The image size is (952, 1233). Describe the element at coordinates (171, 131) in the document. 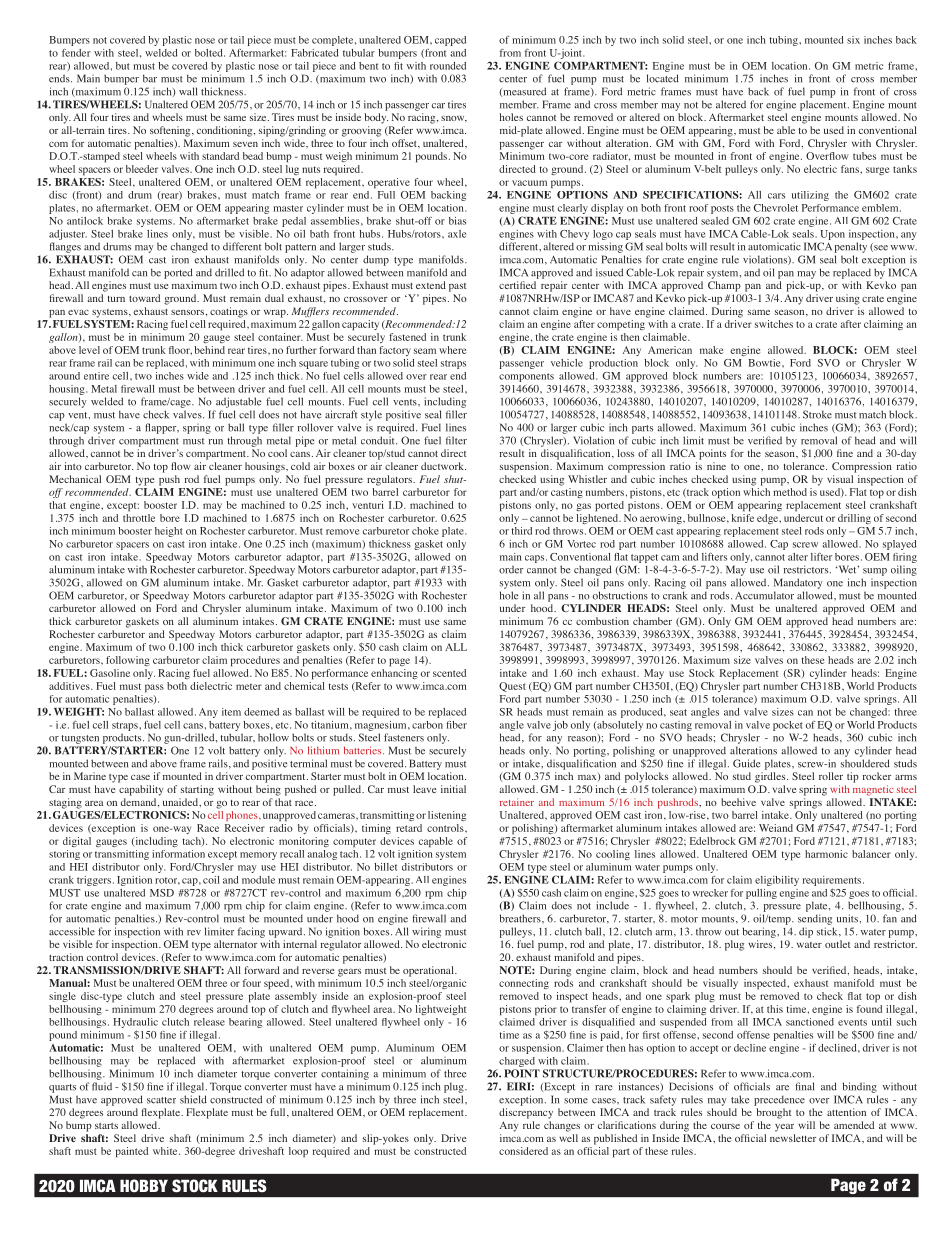

I see `softening` at that location.
